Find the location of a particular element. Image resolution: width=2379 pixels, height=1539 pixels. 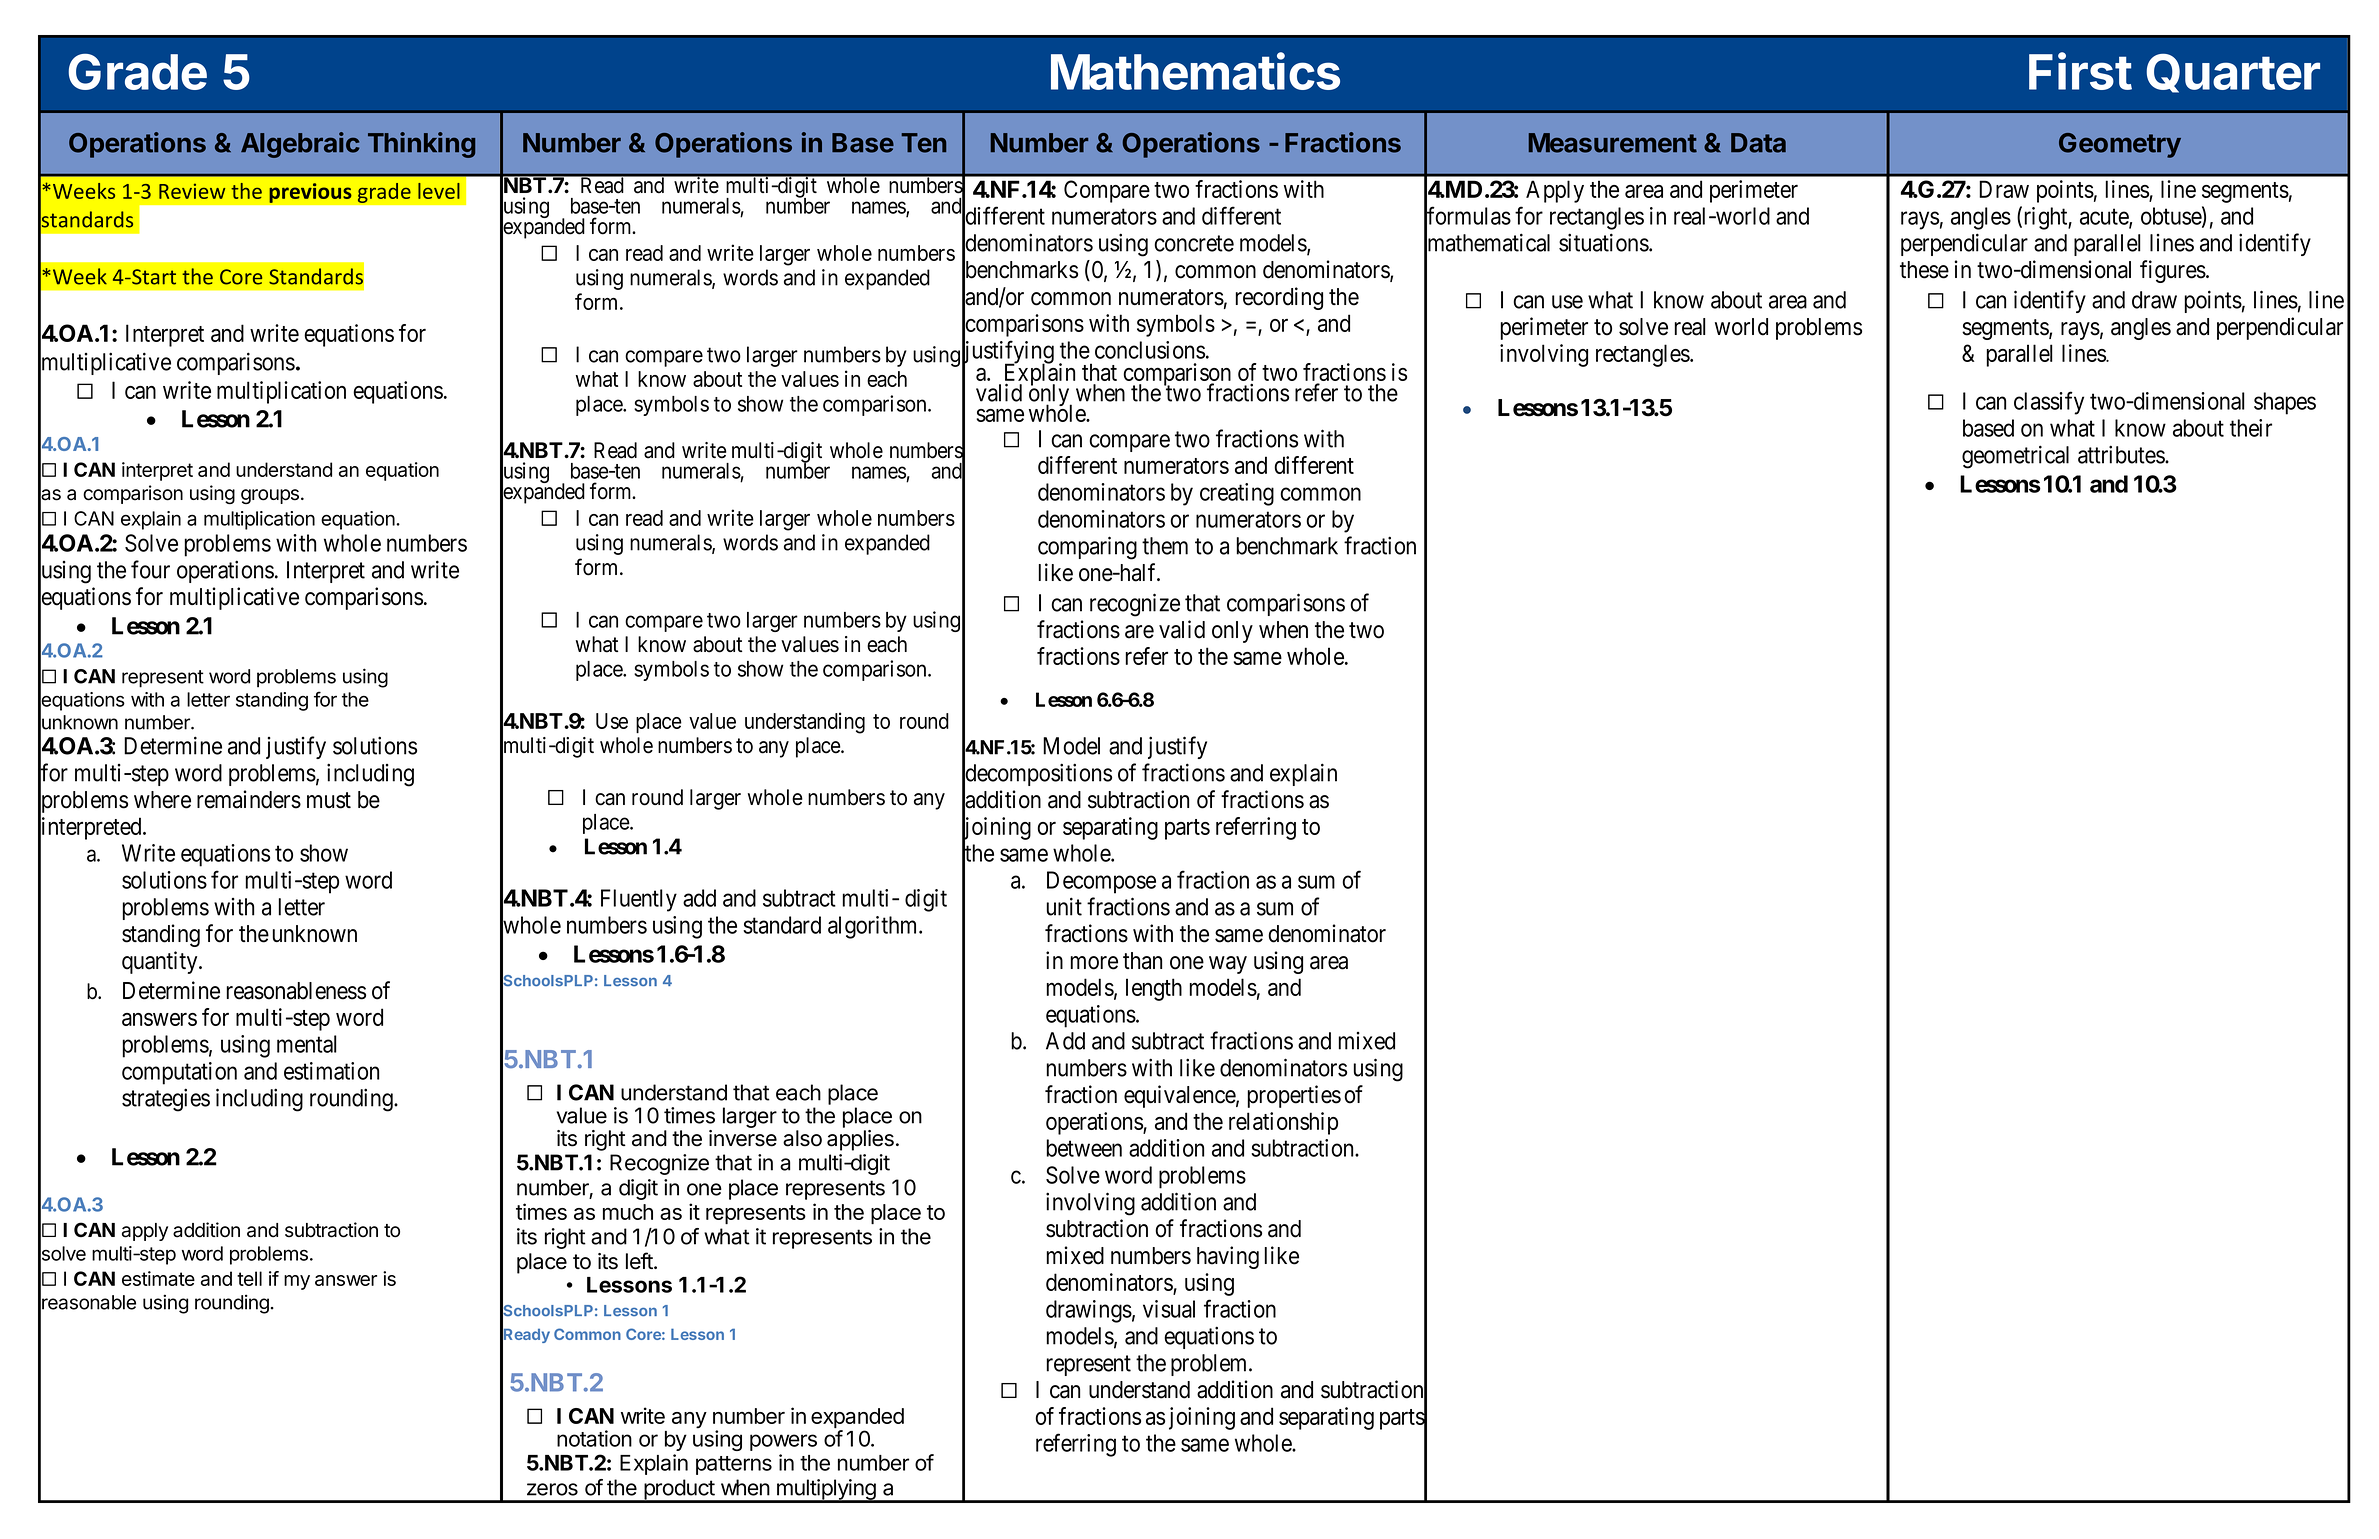

Geometry is located at coordinates (2120, 145).
